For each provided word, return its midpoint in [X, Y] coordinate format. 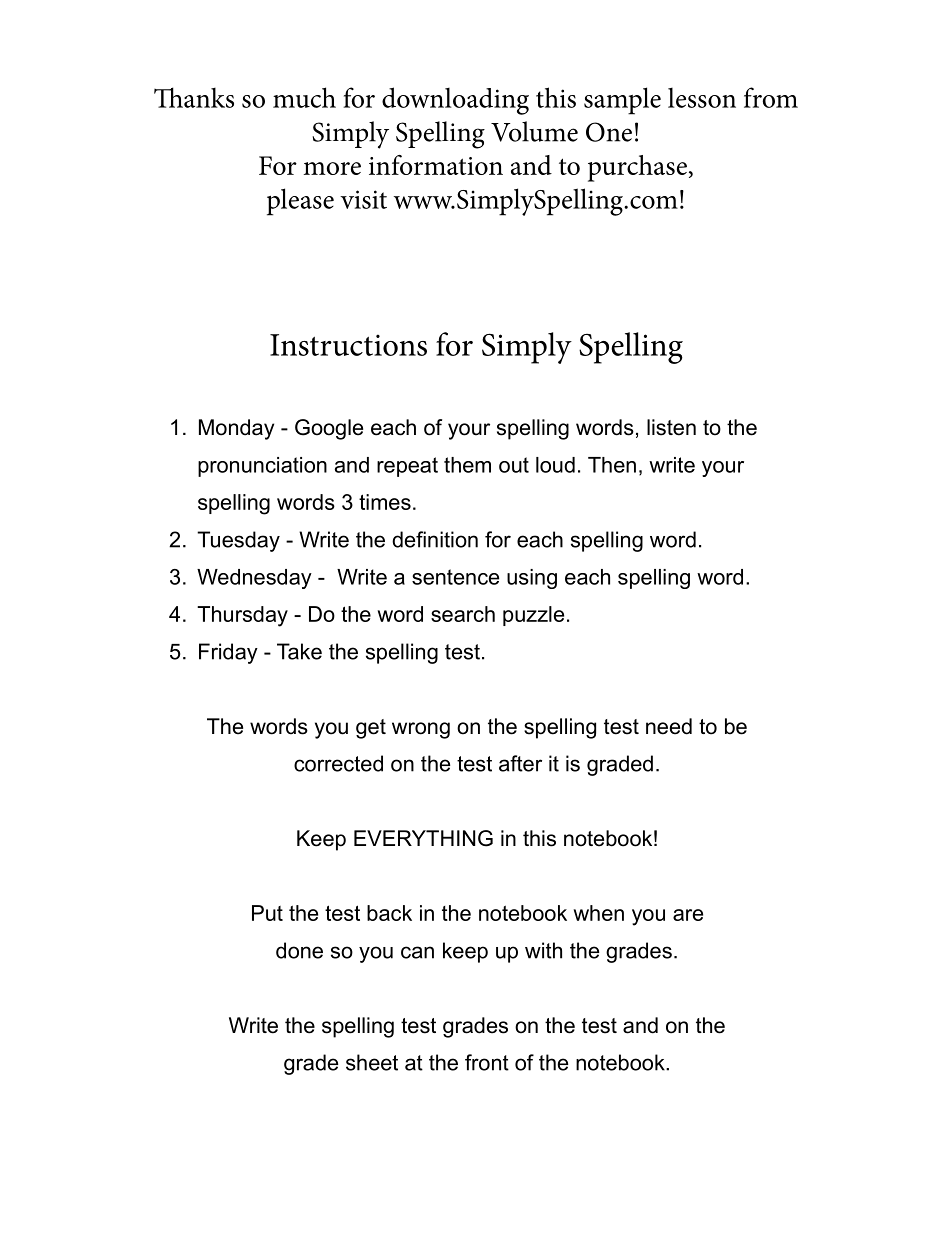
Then [612, 465]
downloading [455, 101]
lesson [702, 98]
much [304, 97]
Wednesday [254, 579]
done [299, 950]
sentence [455, 577]
